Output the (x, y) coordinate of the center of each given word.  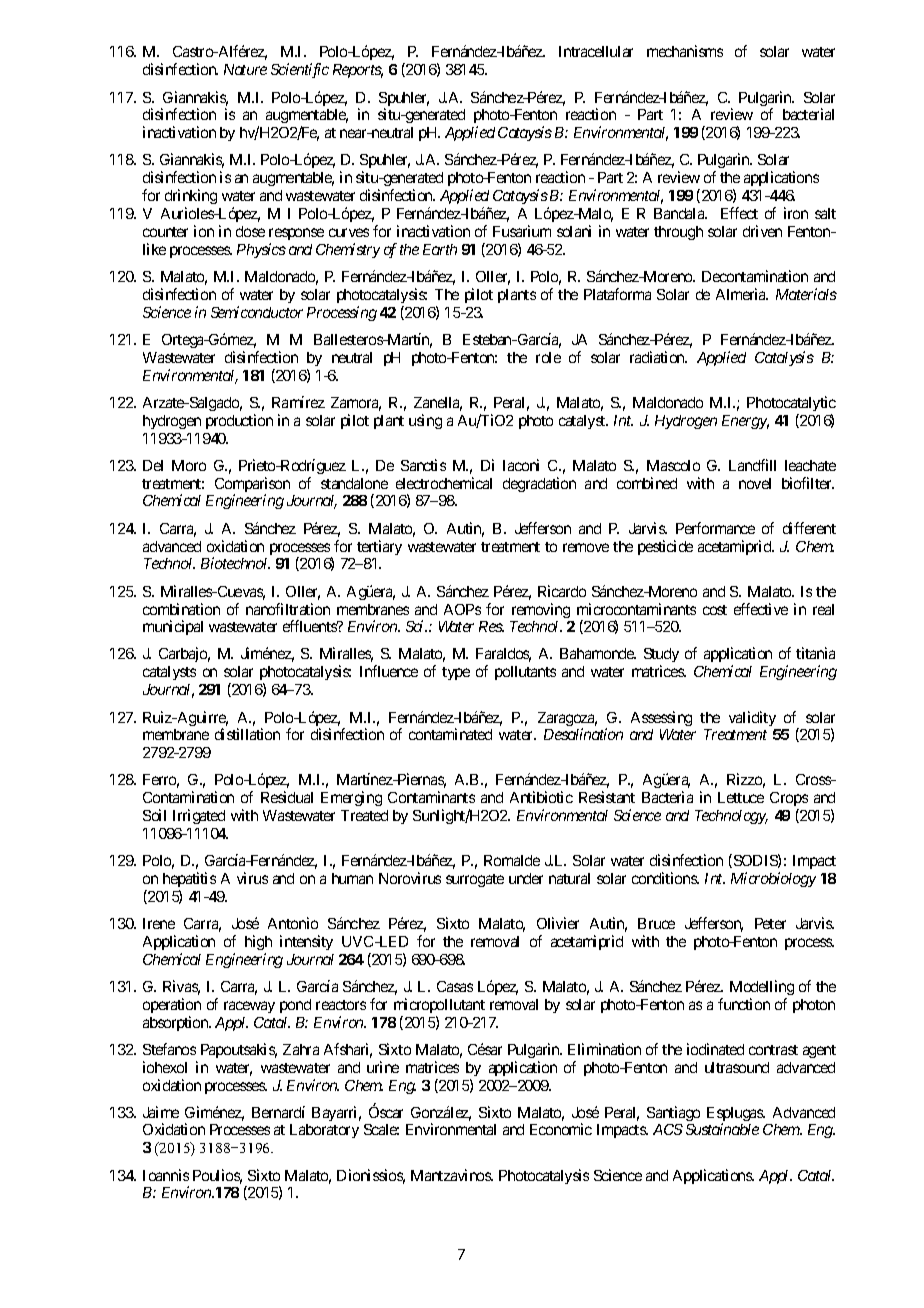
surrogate (475, 880)
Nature (245, 69)
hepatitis (189, 879)
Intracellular (596, 51)
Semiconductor (257, 312)
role (548, 357)
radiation (658, 357)
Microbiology (773, 879)
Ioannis (166, 1175)
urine (383, 1067)
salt (825, 213)
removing (541, 610)
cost (715, 610)
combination (181, 609)
